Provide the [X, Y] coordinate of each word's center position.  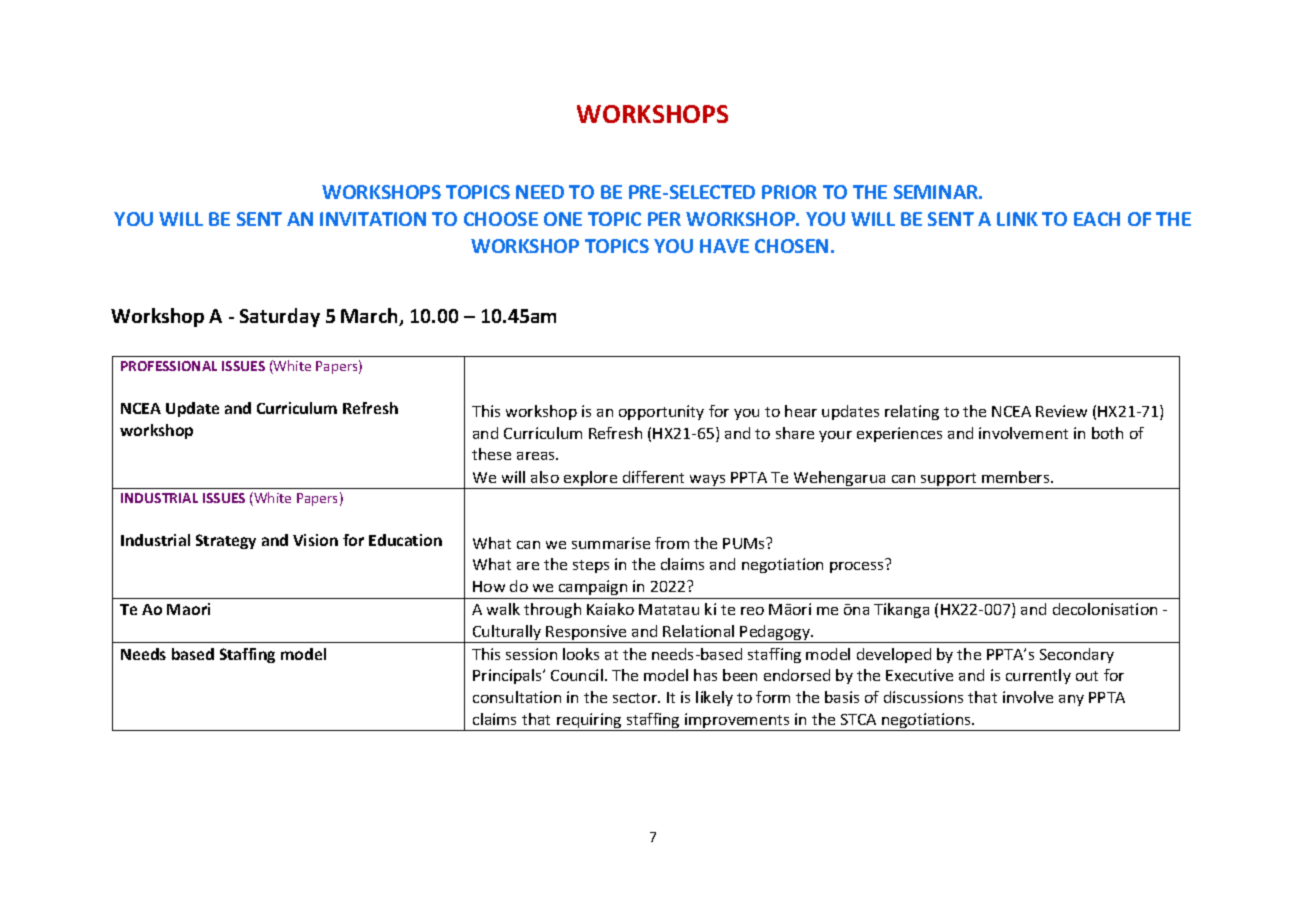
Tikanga [901, 610]
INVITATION [373, 219]
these [491, 454]
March [371, 317]
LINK [1017, 219]
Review [1061, 411]
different [653, 477]
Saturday [280, 317]
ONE [563, 219]
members [1017, 477]
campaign [593, 587]
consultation [517, 697]
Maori [188, 609]
